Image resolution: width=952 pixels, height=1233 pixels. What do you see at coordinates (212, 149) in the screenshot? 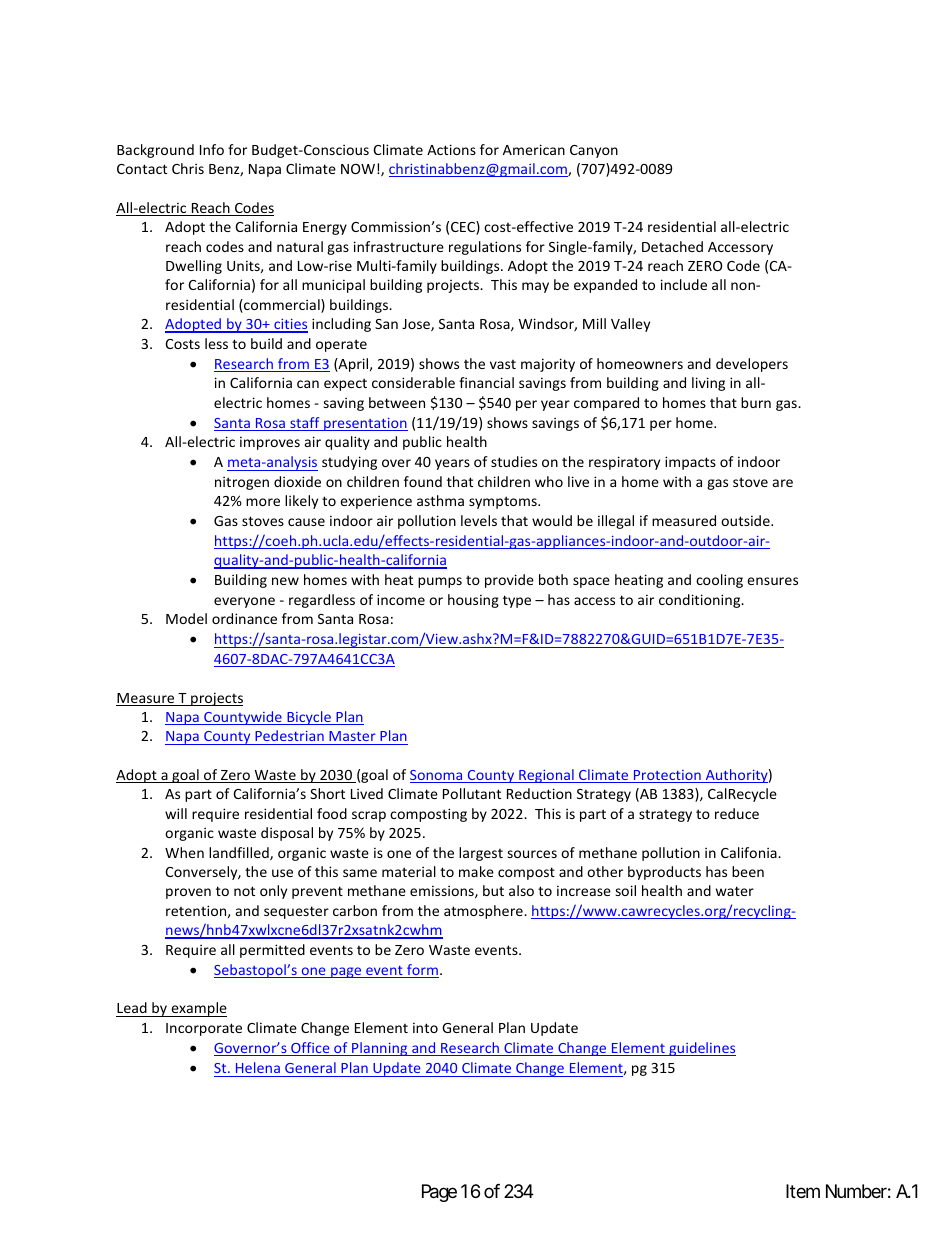
I see `Info` at bounding box center [212, 149].
